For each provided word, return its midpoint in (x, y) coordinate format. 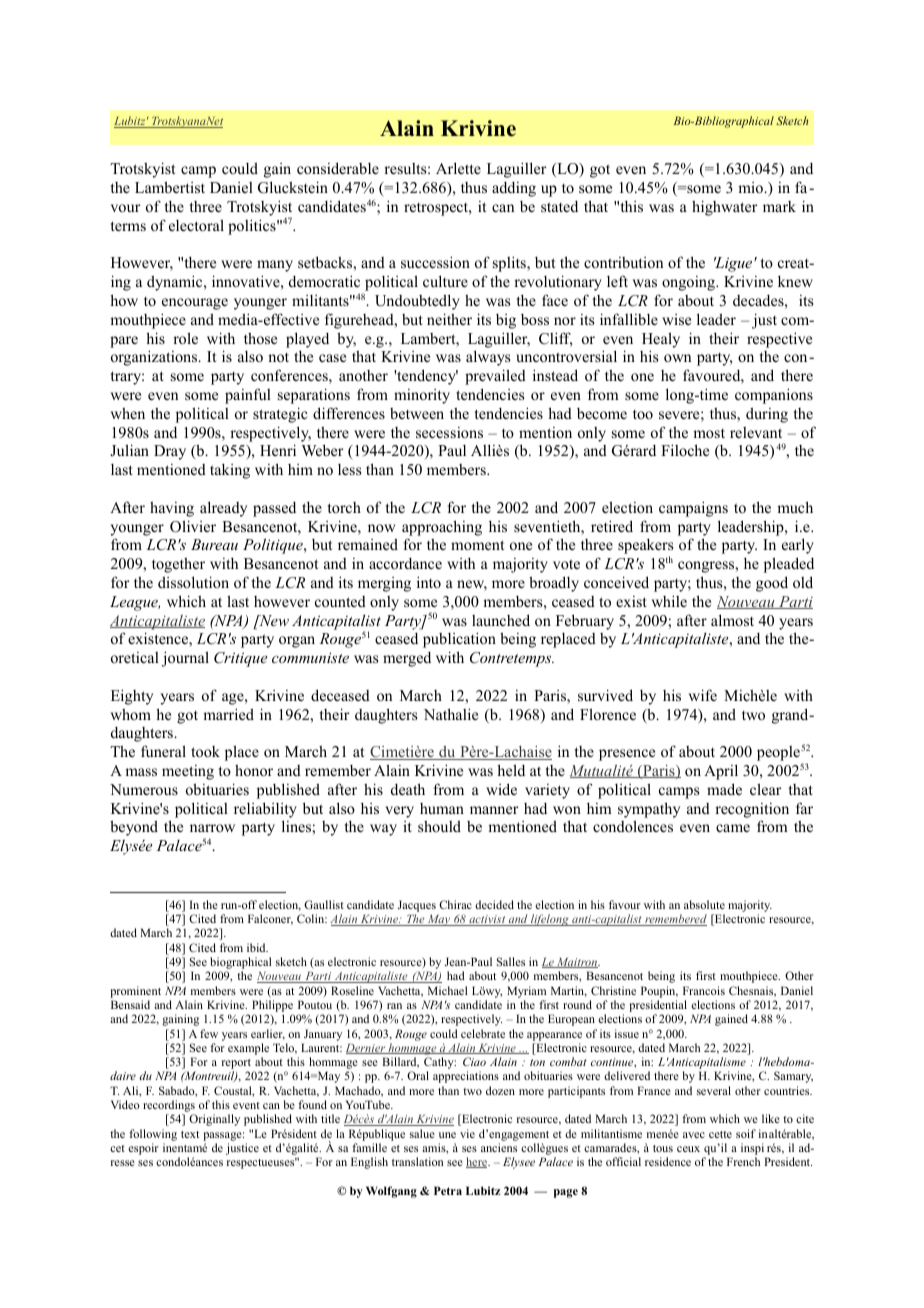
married (228, 714)
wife (703, 695)
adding (514, 189)
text (190, 1134)
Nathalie (451, 714)
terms (128, 226)
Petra (448, 1190)
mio (751, 187)
